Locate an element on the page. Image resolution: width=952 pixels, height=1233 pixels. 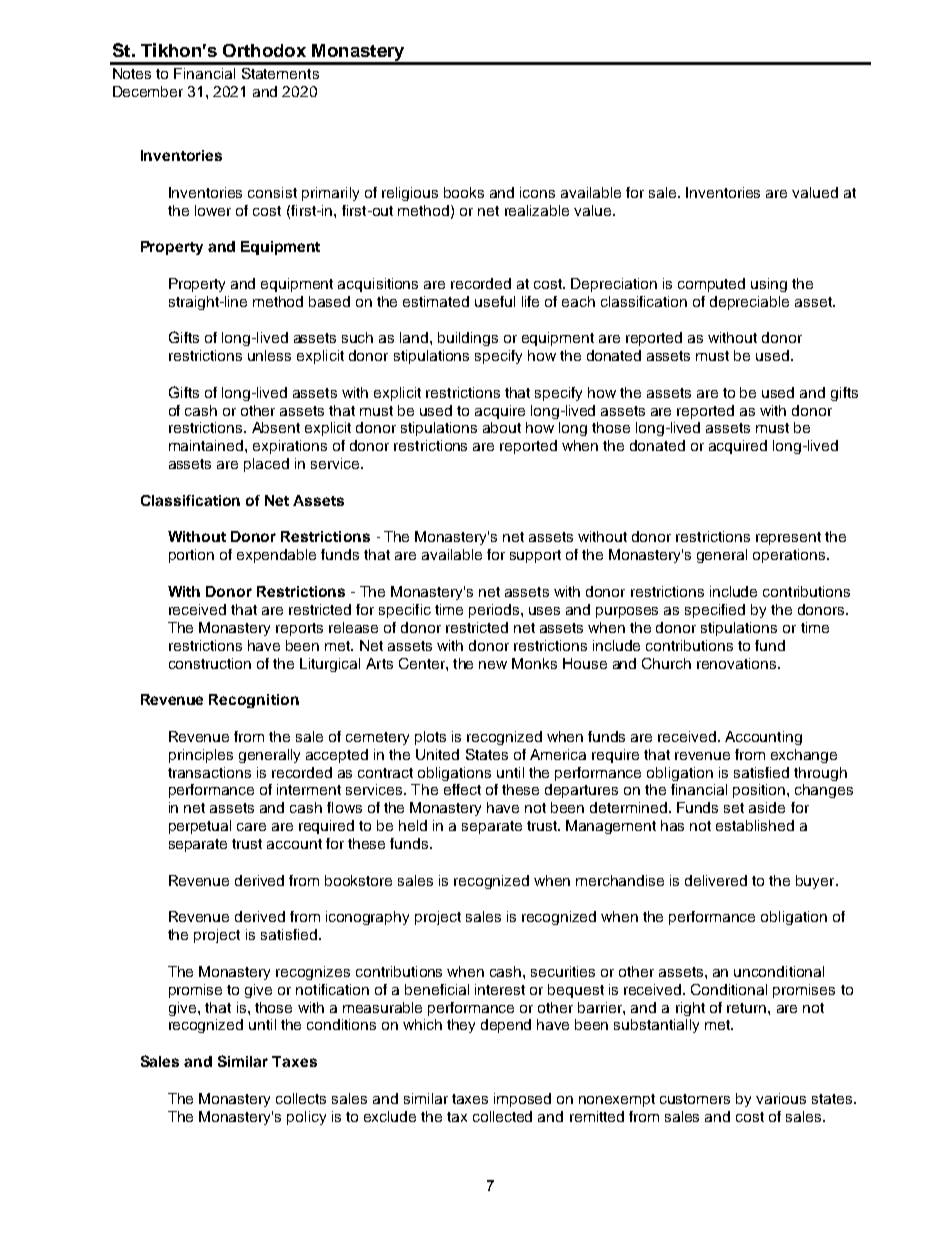
Orthodox is located at coordinates (264, 50).
